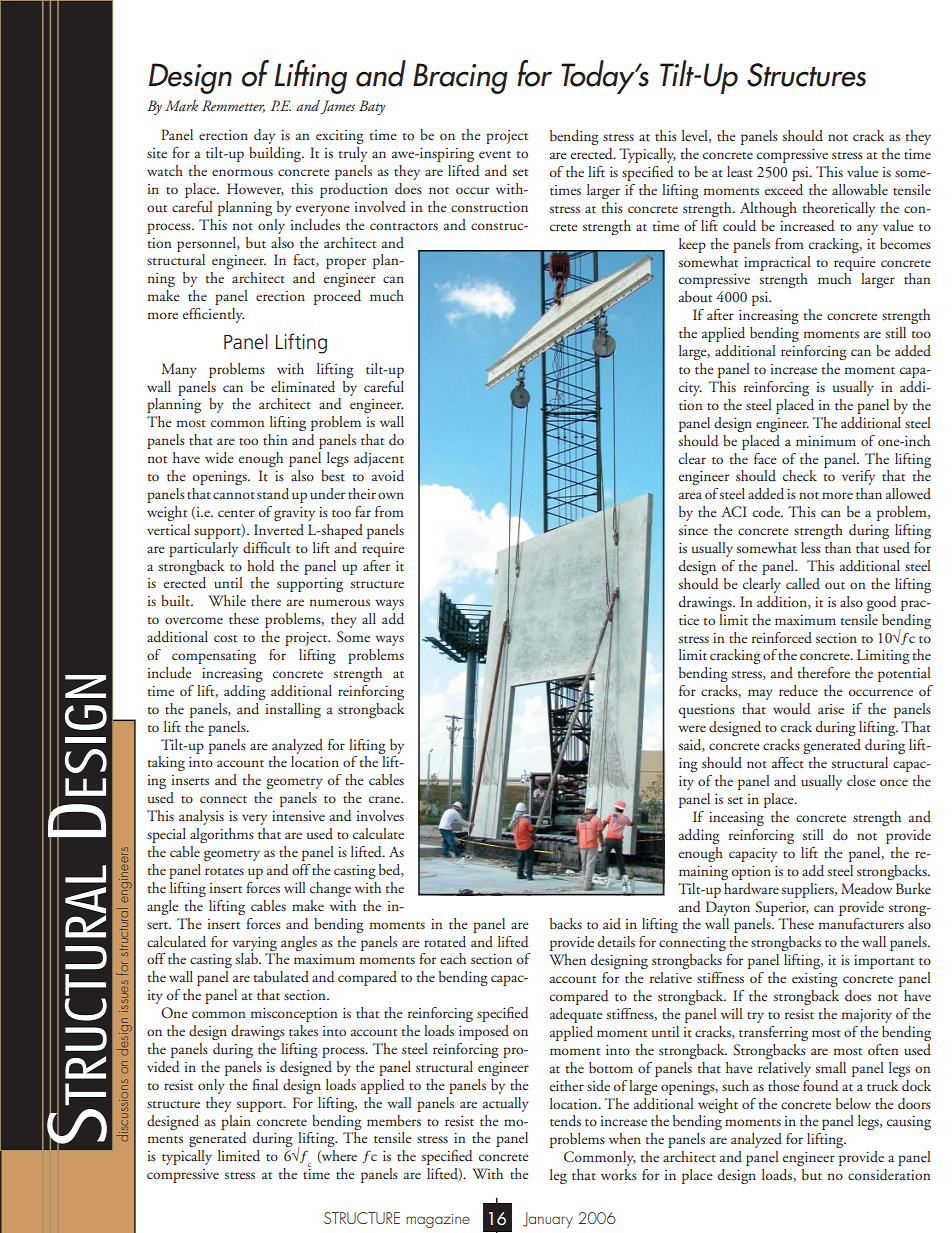 Image resolution: width=952 pixels, height=1233 pixels. Describe the element at coordinates (860, 189) in the image. I see `allowable` at that location.
